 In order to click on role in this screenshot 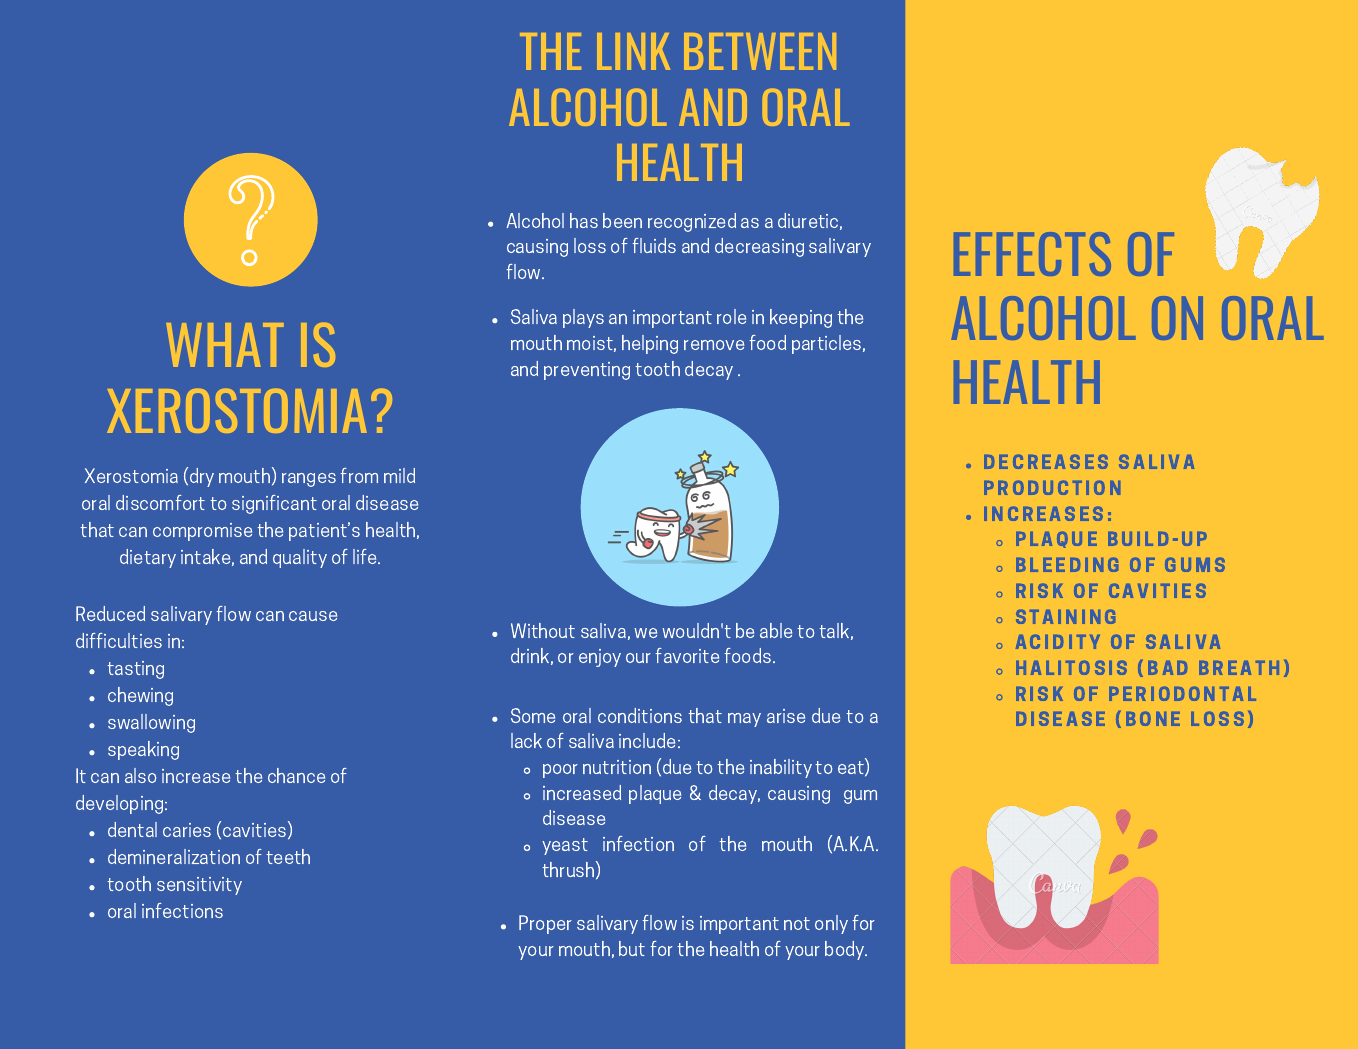, I will do `click(731, 316)`.
